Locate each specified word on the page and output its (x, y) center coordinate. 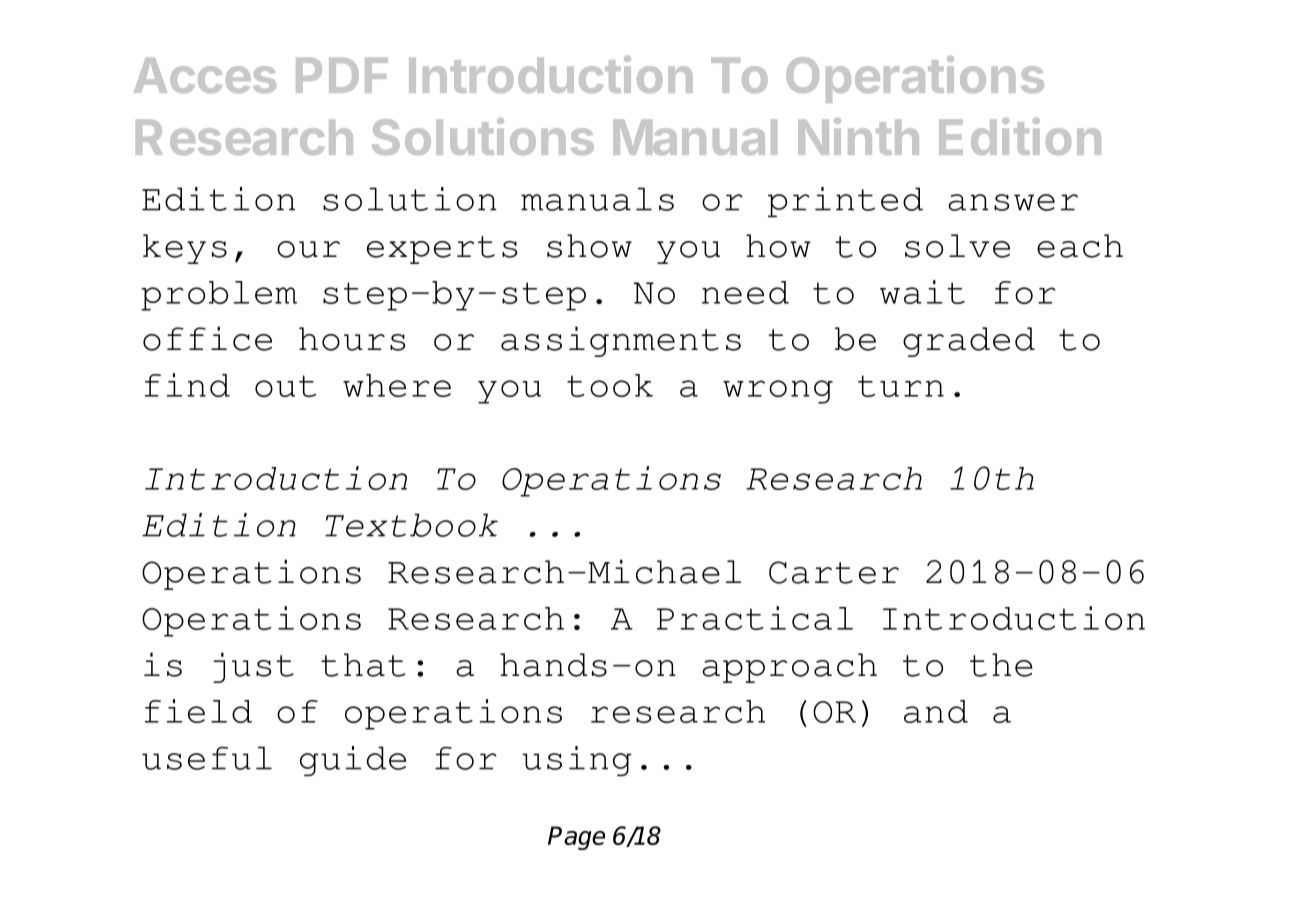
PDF (342, 75)
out (285, 386)
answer (1013, 202)
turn (901, 386)
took (610, 385)
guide (353, 761)
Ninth (858, 136)
